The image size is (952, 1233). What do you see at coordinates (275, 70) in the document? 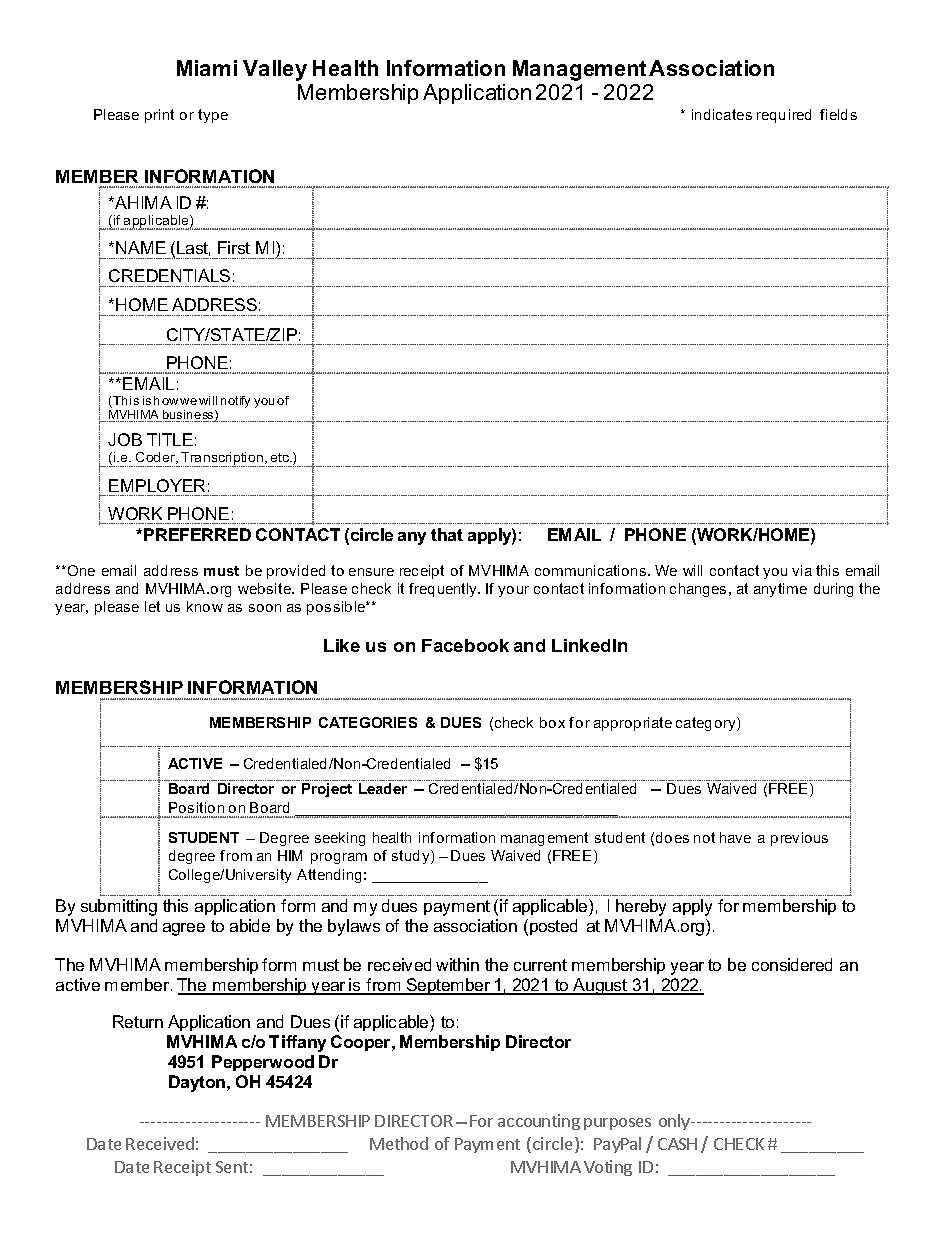
I see `Valley` at bounding box center [275, 70].
